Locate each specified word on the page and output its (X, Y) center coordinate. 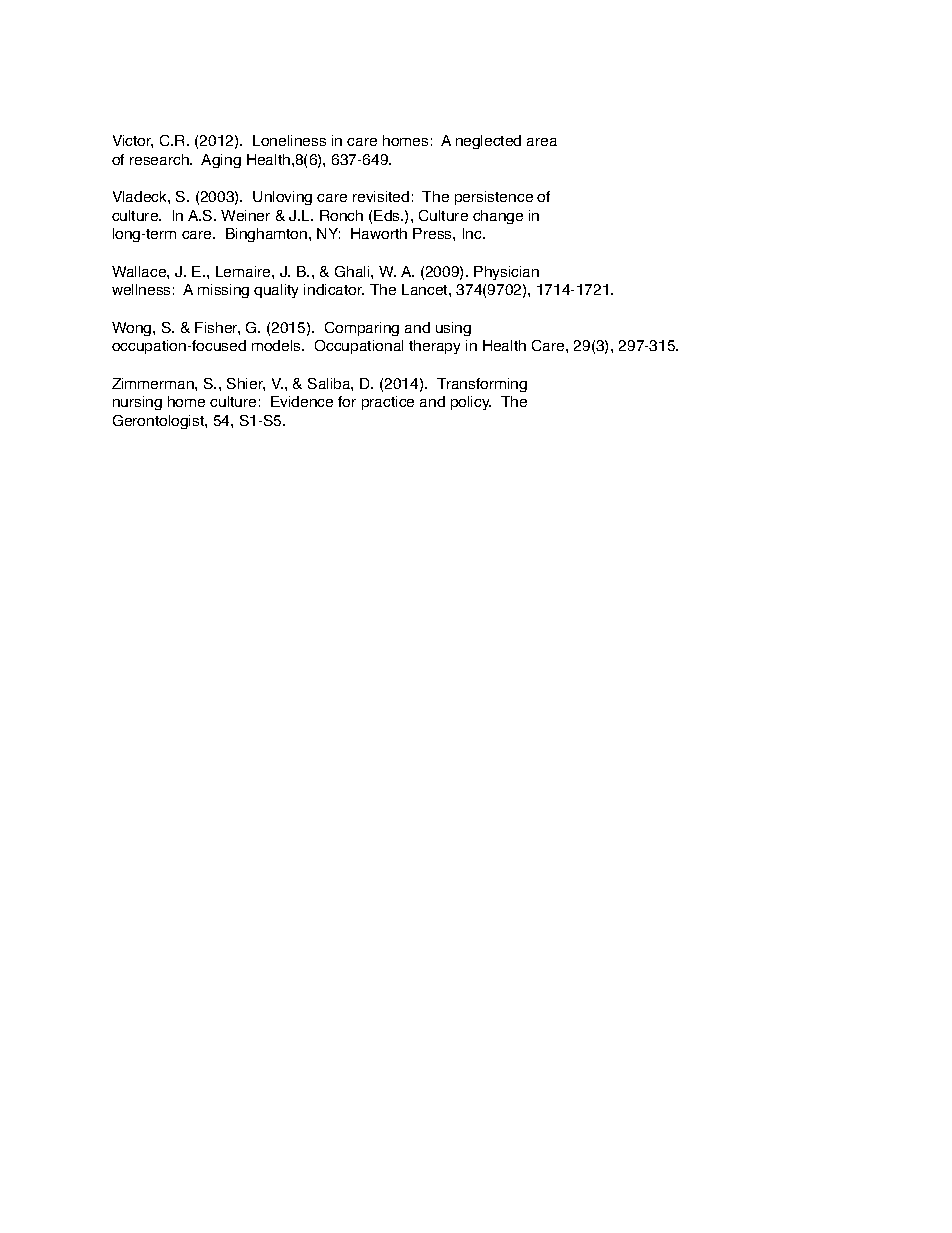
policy (471, 403)
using (453, 329)
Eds (388, 215)
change (498, 217)
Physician (506, 273)
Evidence (302, 401)
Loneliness (289, 140)
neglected (488, 142)
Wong (133, 329)
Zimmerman (154, 383)
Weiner (245, 215)
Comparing (362, 329)
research (160, 159)
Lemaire (244, 271)
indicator (334, 289)
